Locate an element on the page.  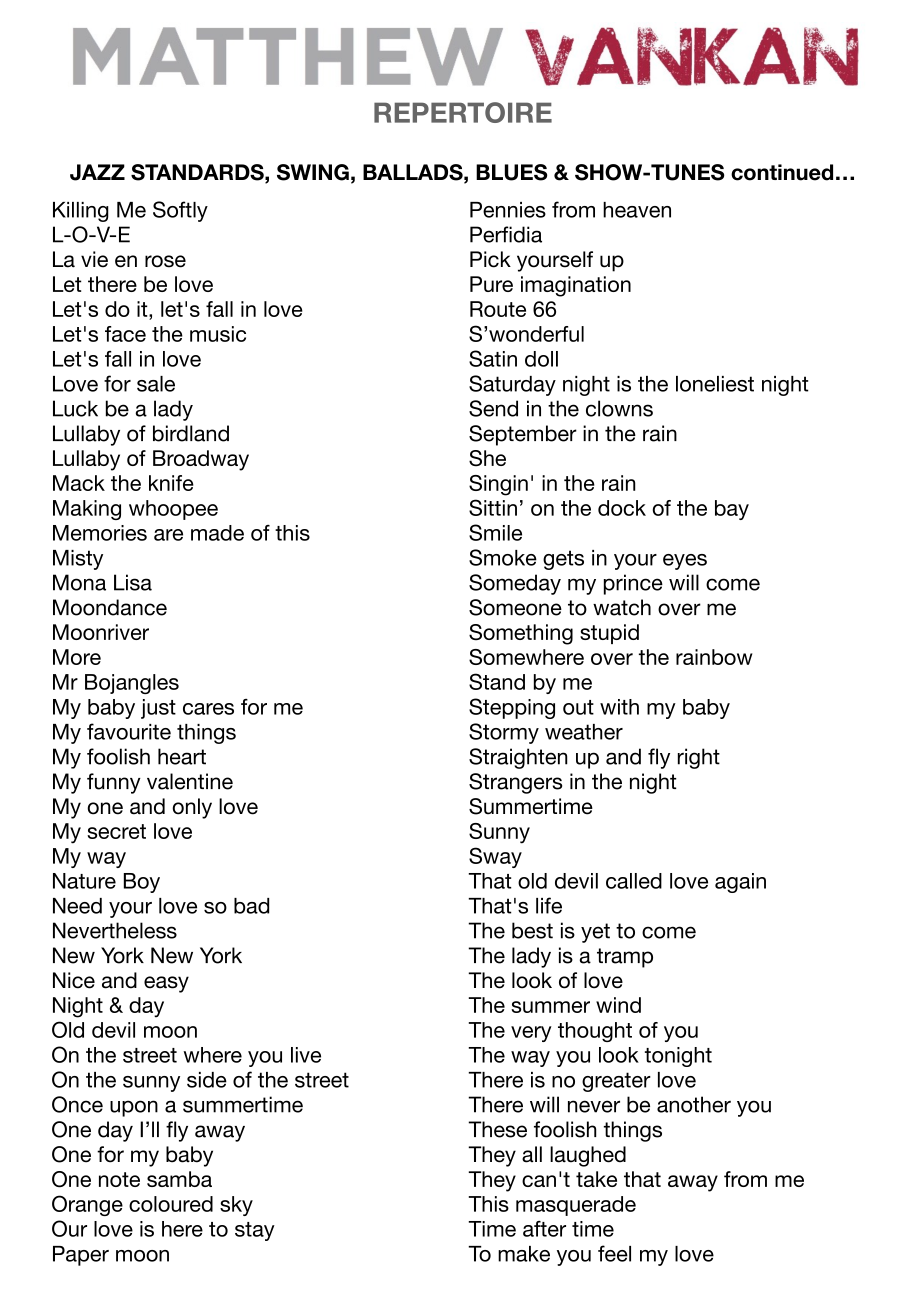
with is located at coordinates (619, 707).
